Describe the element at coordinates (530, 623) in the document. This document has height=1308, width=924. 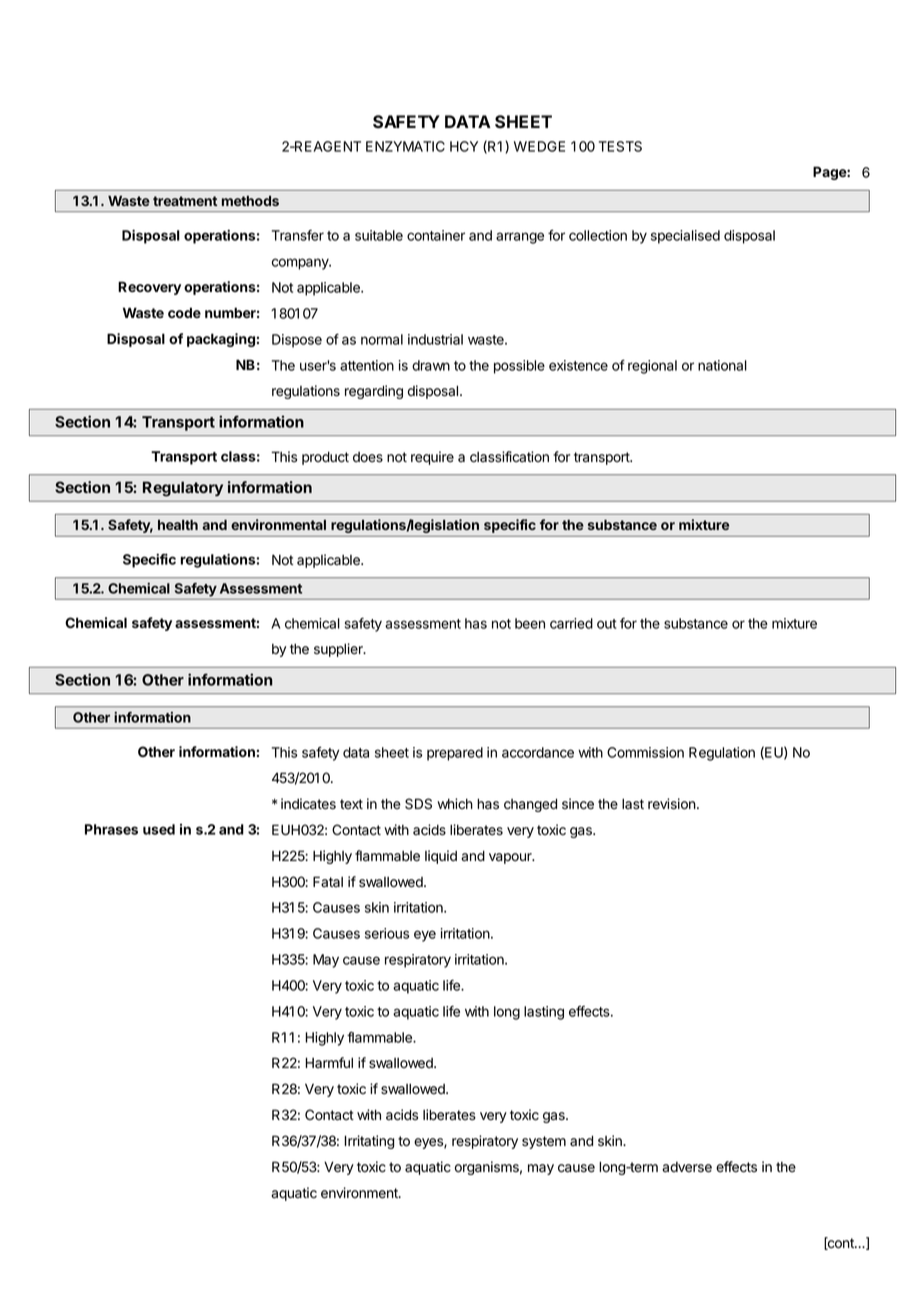
I see `been` at that location.
